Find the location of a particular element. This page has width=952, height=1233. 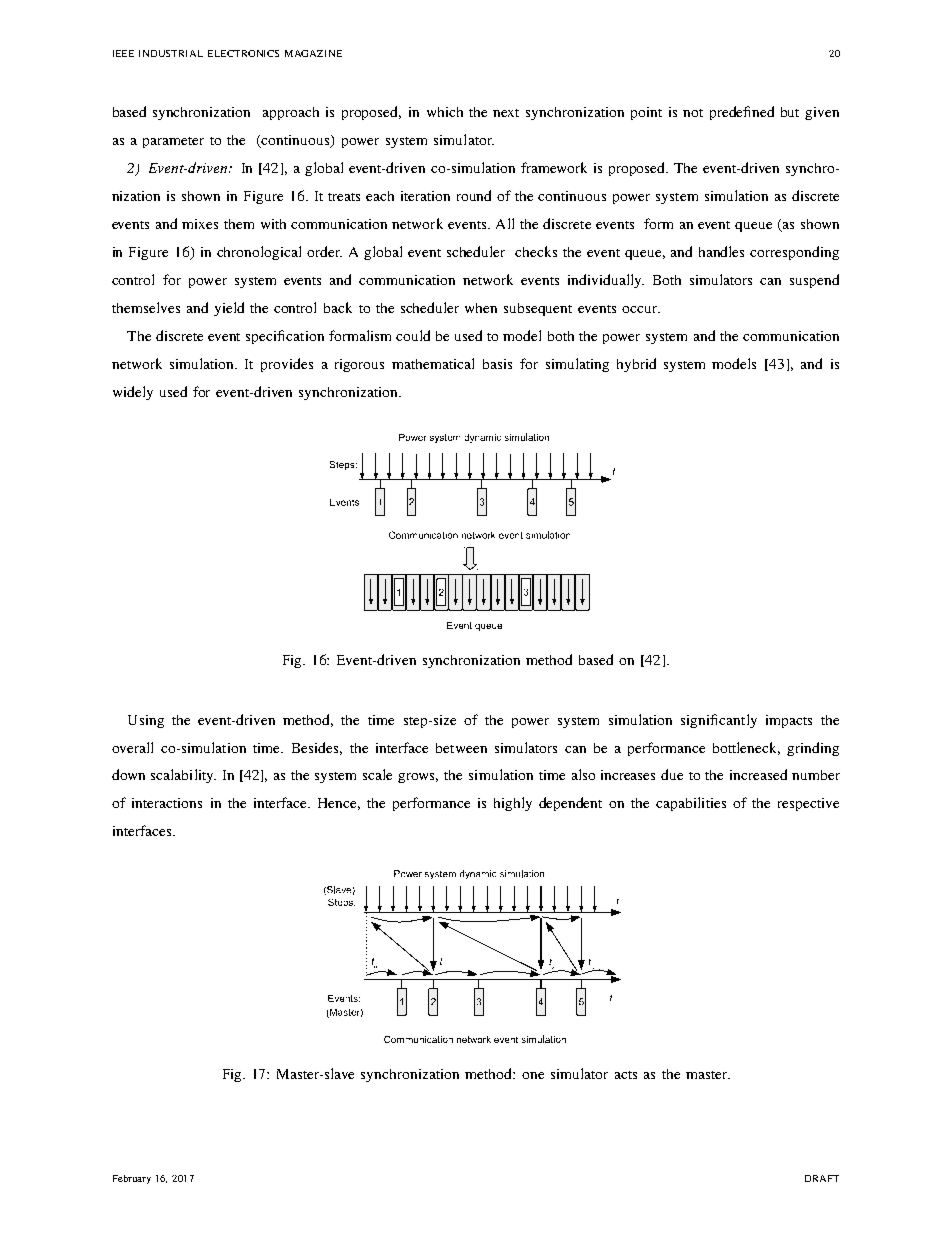

significantly is located at coordinates (719, 721).
